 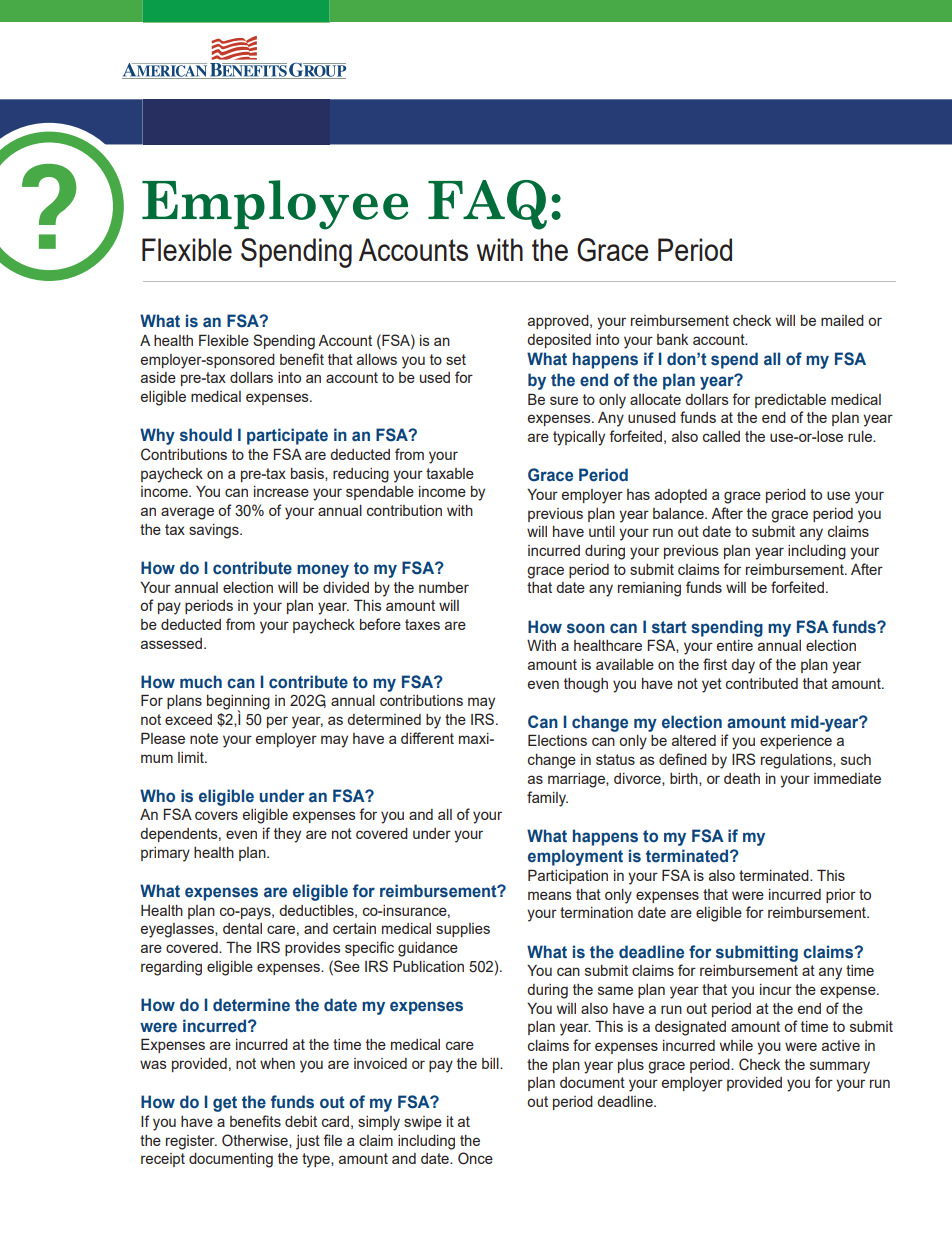 I want to click on Employee, so click(x=275, y=205).
